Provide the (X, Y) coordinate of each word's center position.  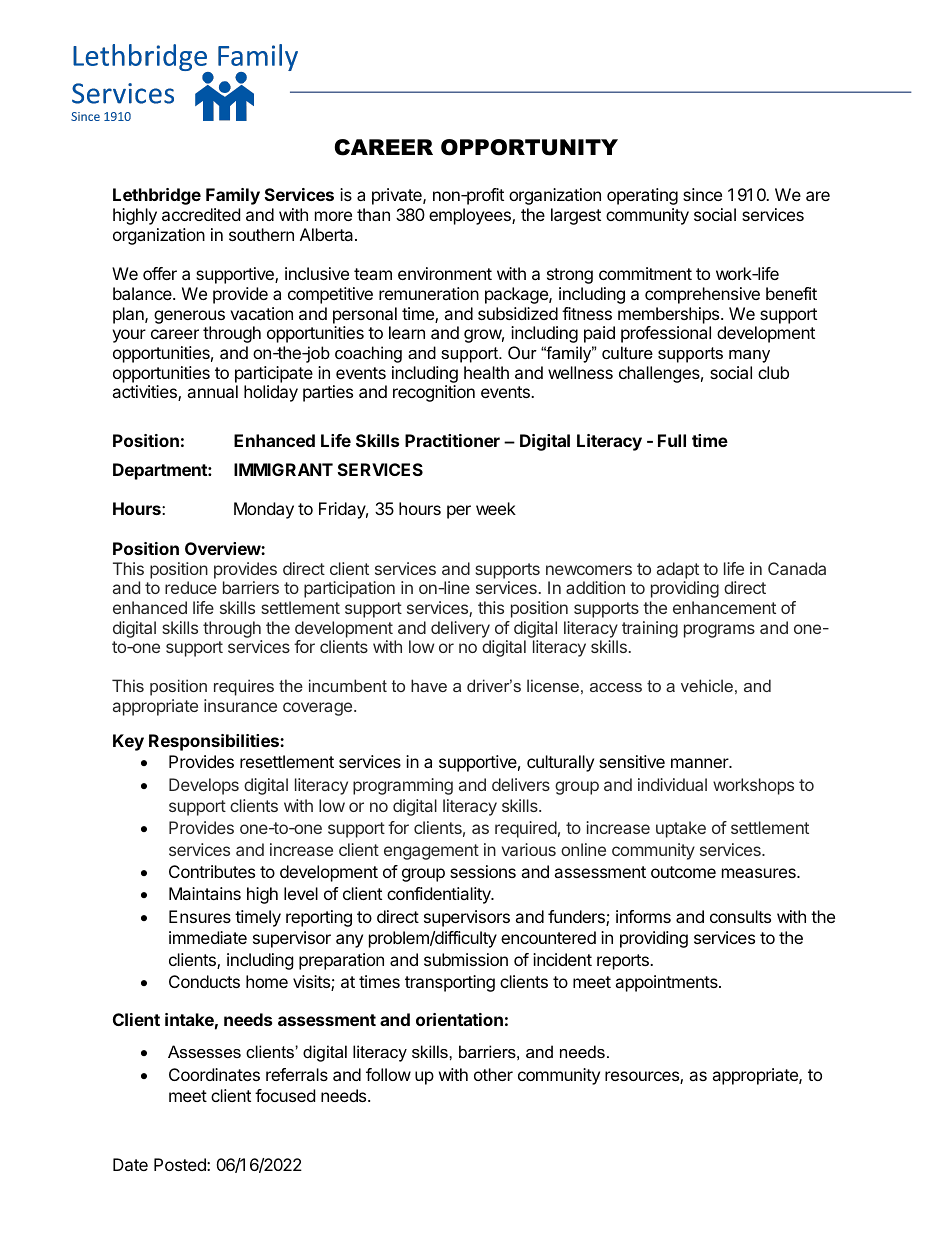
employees (471, 216)
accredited (201, 214)
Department (161, 471)
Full (672, 440)
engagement (431, 852)
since (702, 194)
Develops (204, 786)
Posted (181, 1164)
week (496, 508)
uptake (681, 829)
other (493, 1074)
